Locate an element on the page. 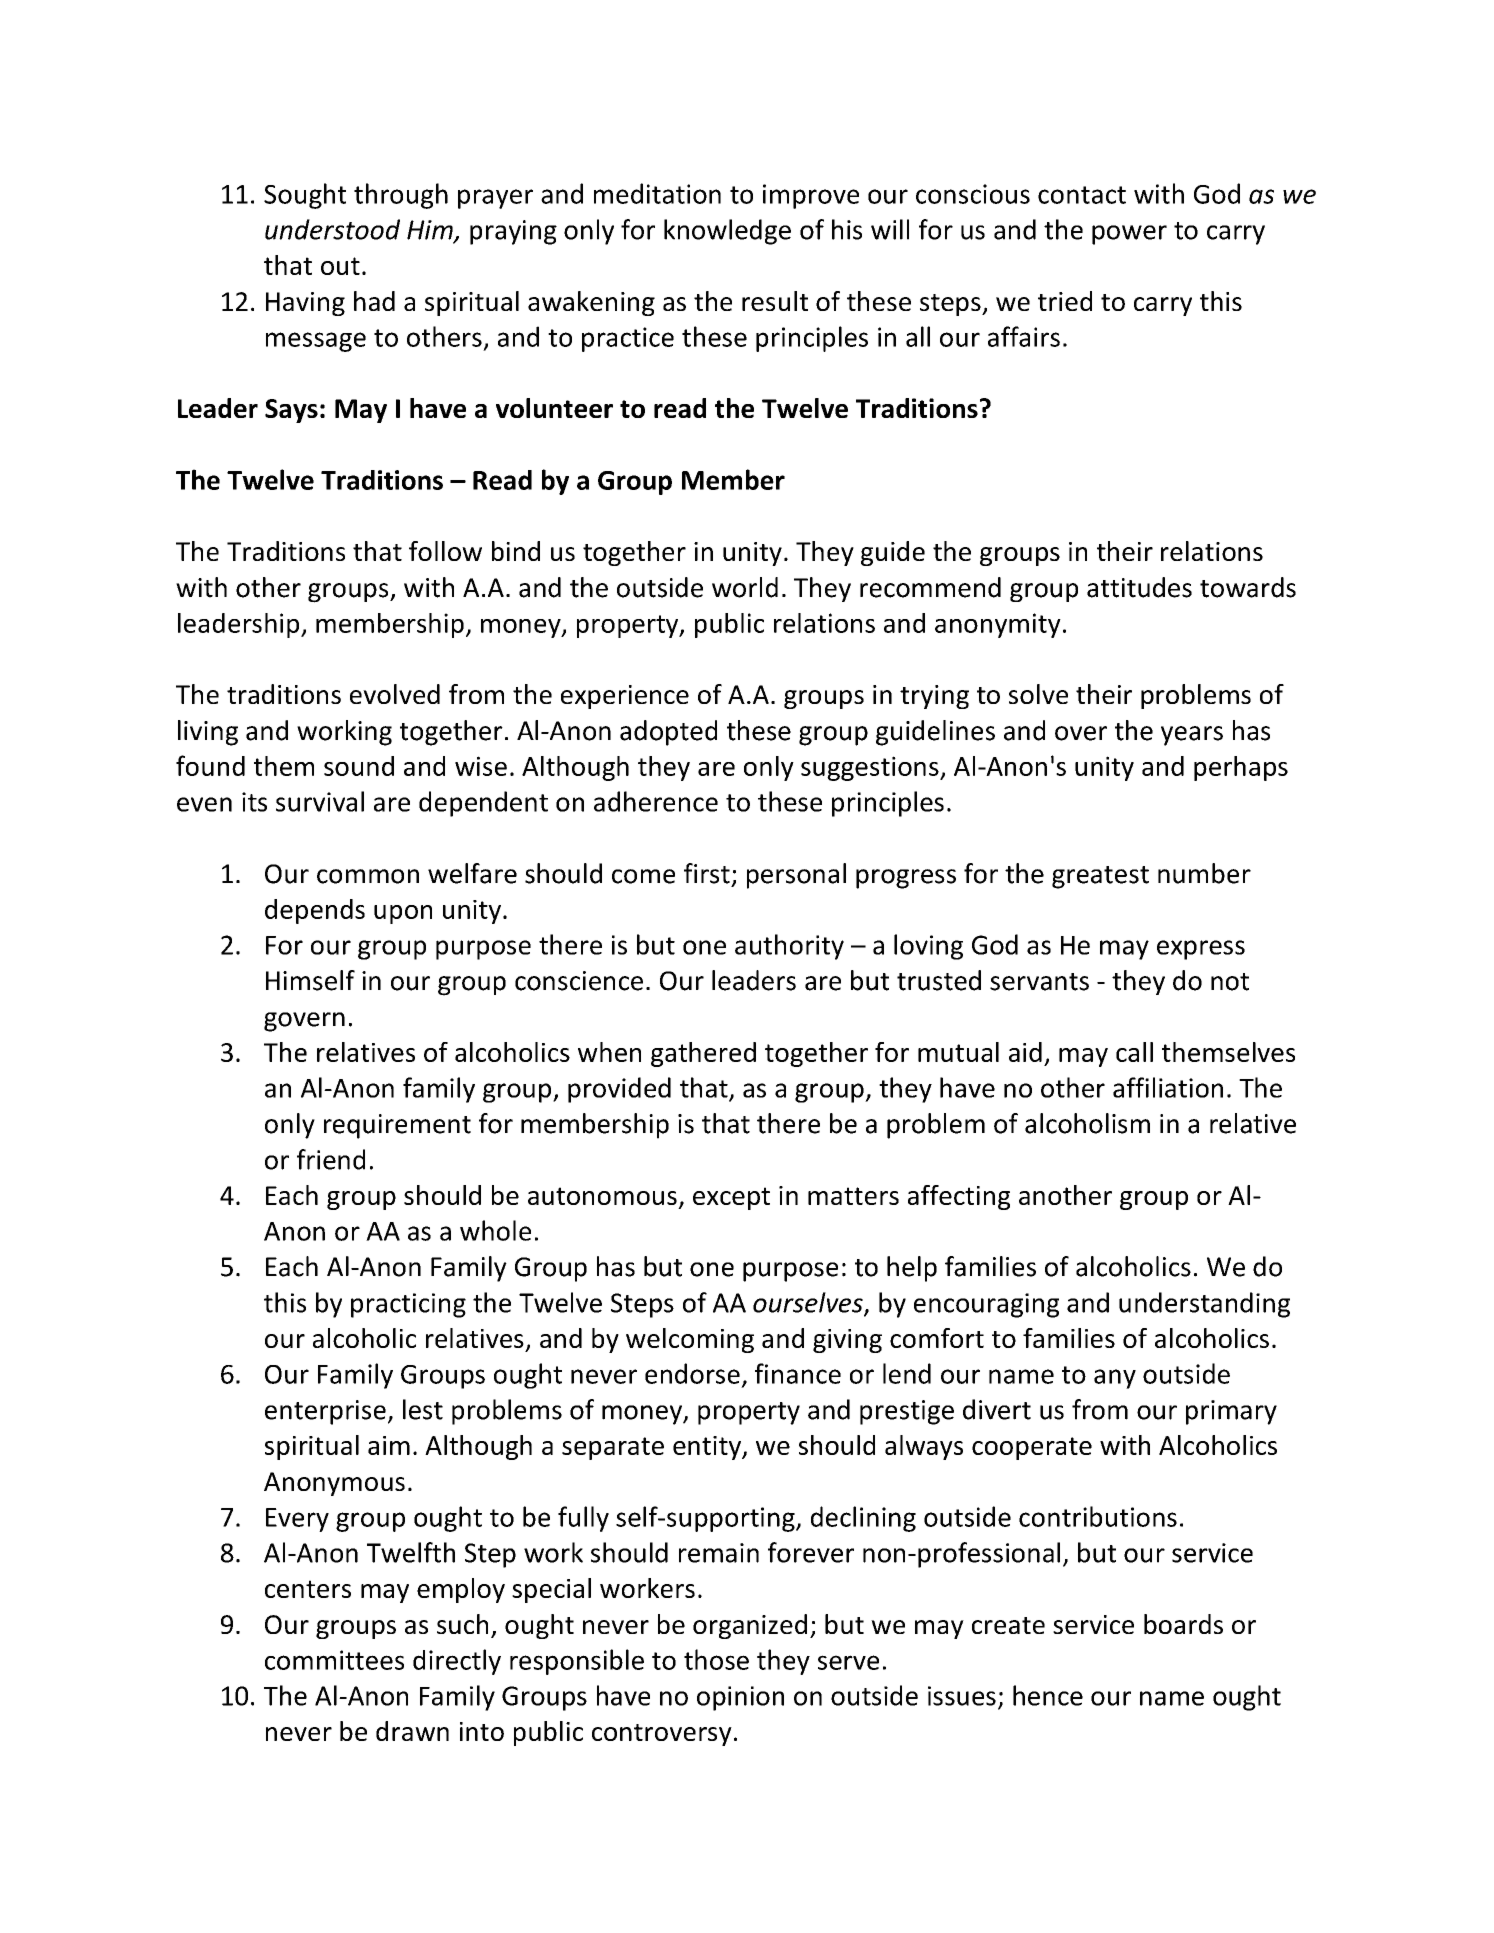  express is located at coordinates (1201, 950).
